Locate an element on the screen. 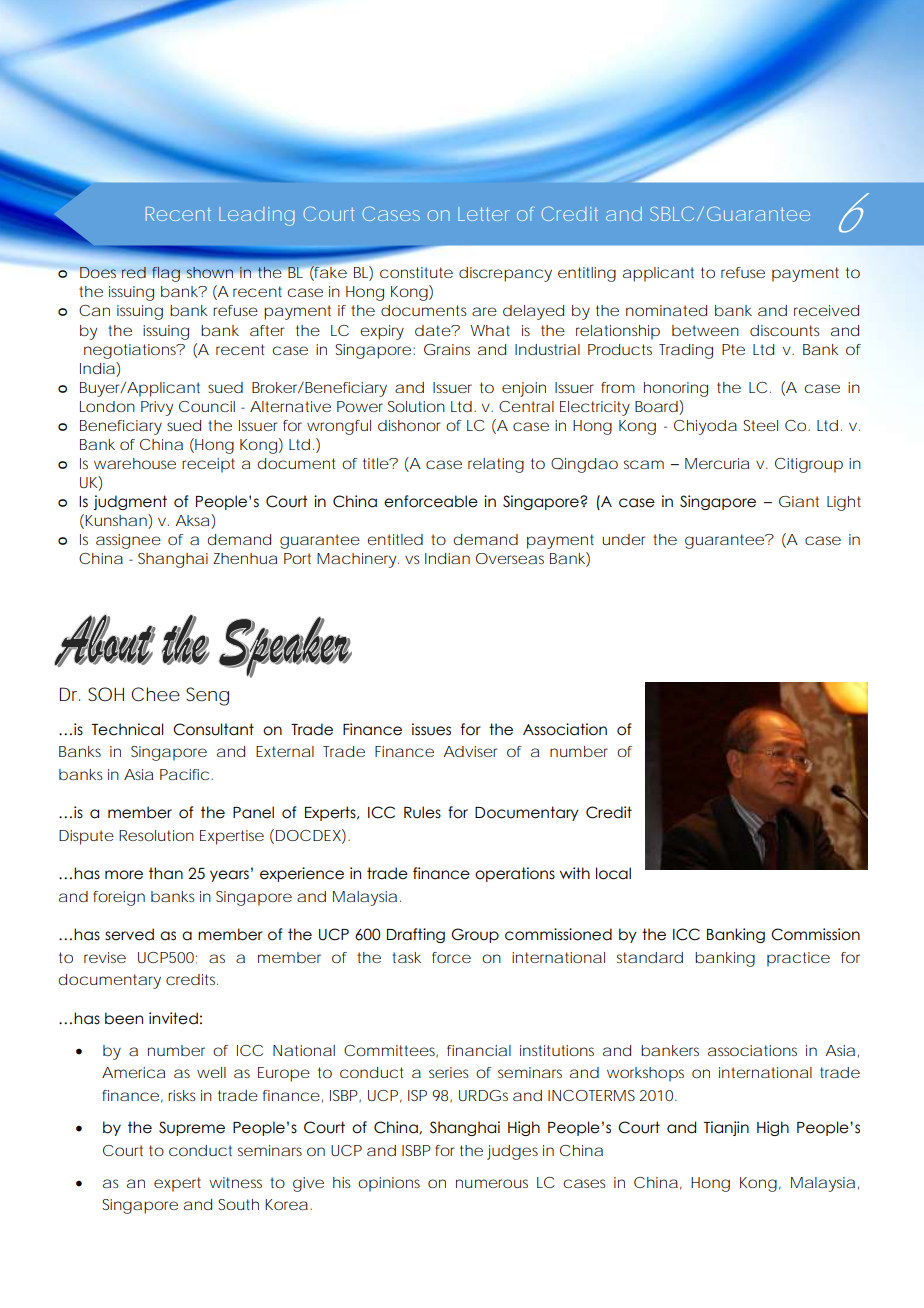  Supreme is located at coordinates (192, 1128).
